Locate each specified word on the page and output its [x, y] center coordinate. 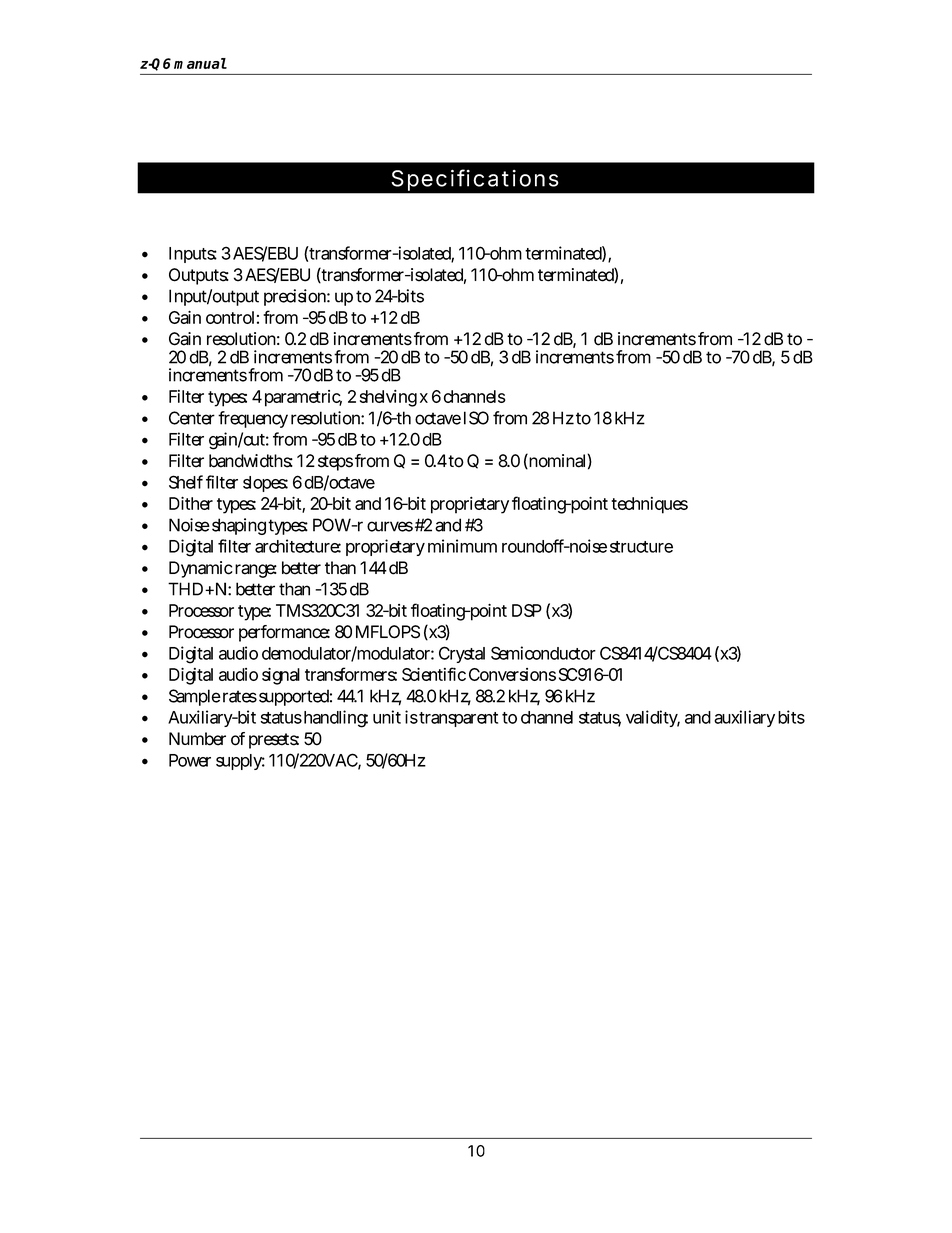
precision [297, 297]
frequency [253, 419]
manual [200, 63]
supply [240, 762]
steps [335, 463]
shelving [388, 398]
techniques [649, 505]
